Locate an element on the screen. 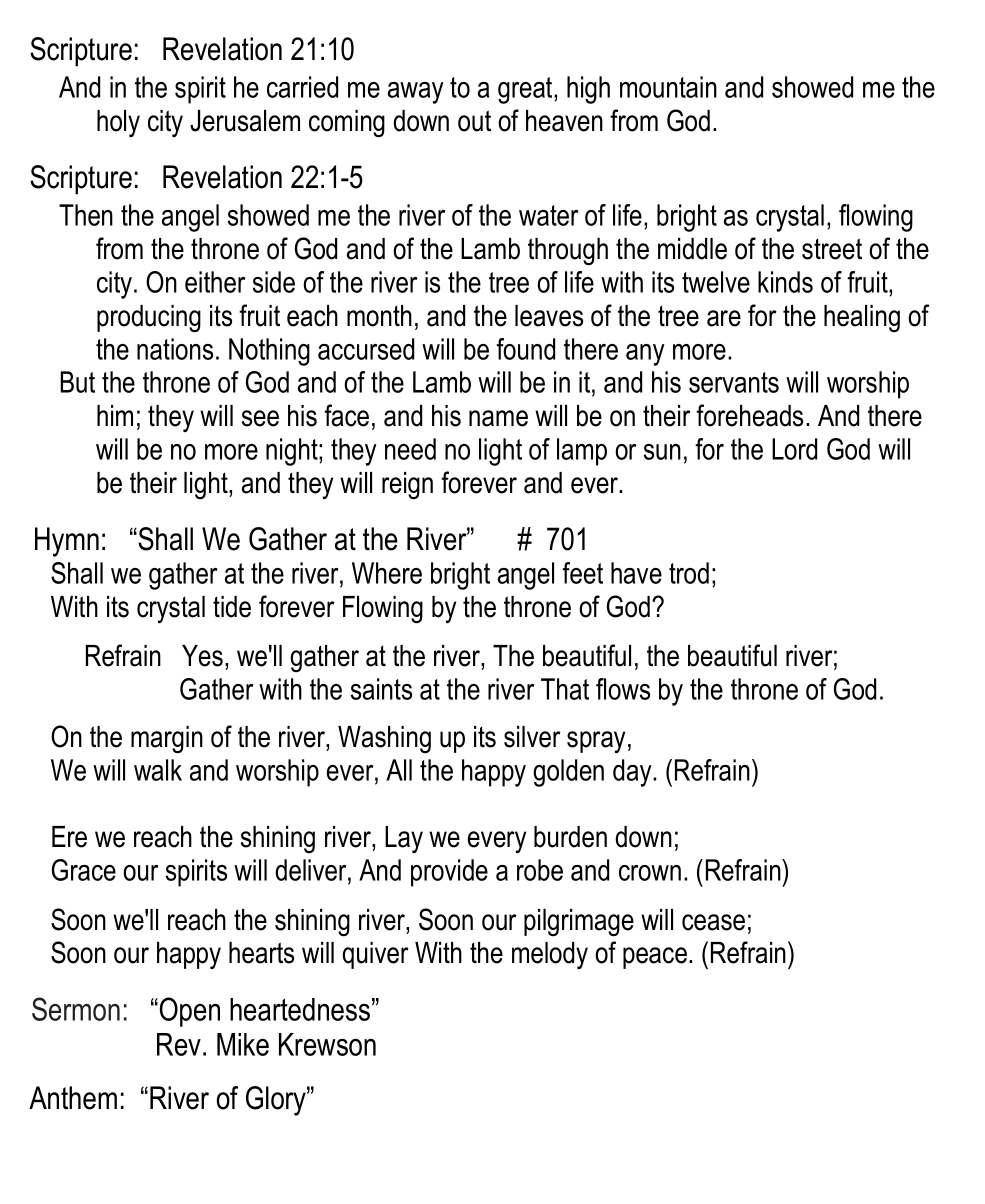  peace is located at coordinates (655, 958).
